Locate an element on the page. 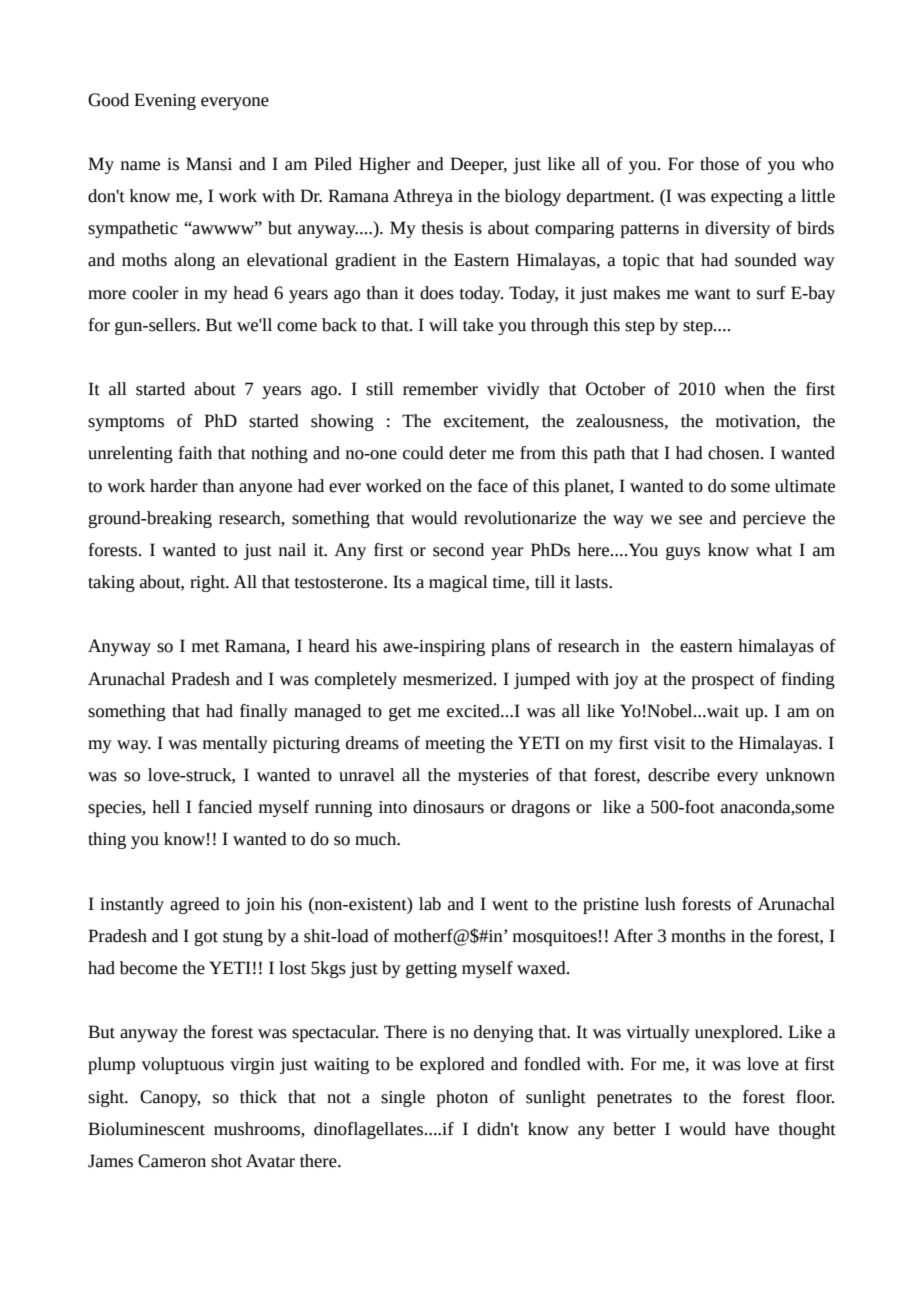 The height and width of the document is (1308, 924). prospect is located at coordinates (723, 681).
